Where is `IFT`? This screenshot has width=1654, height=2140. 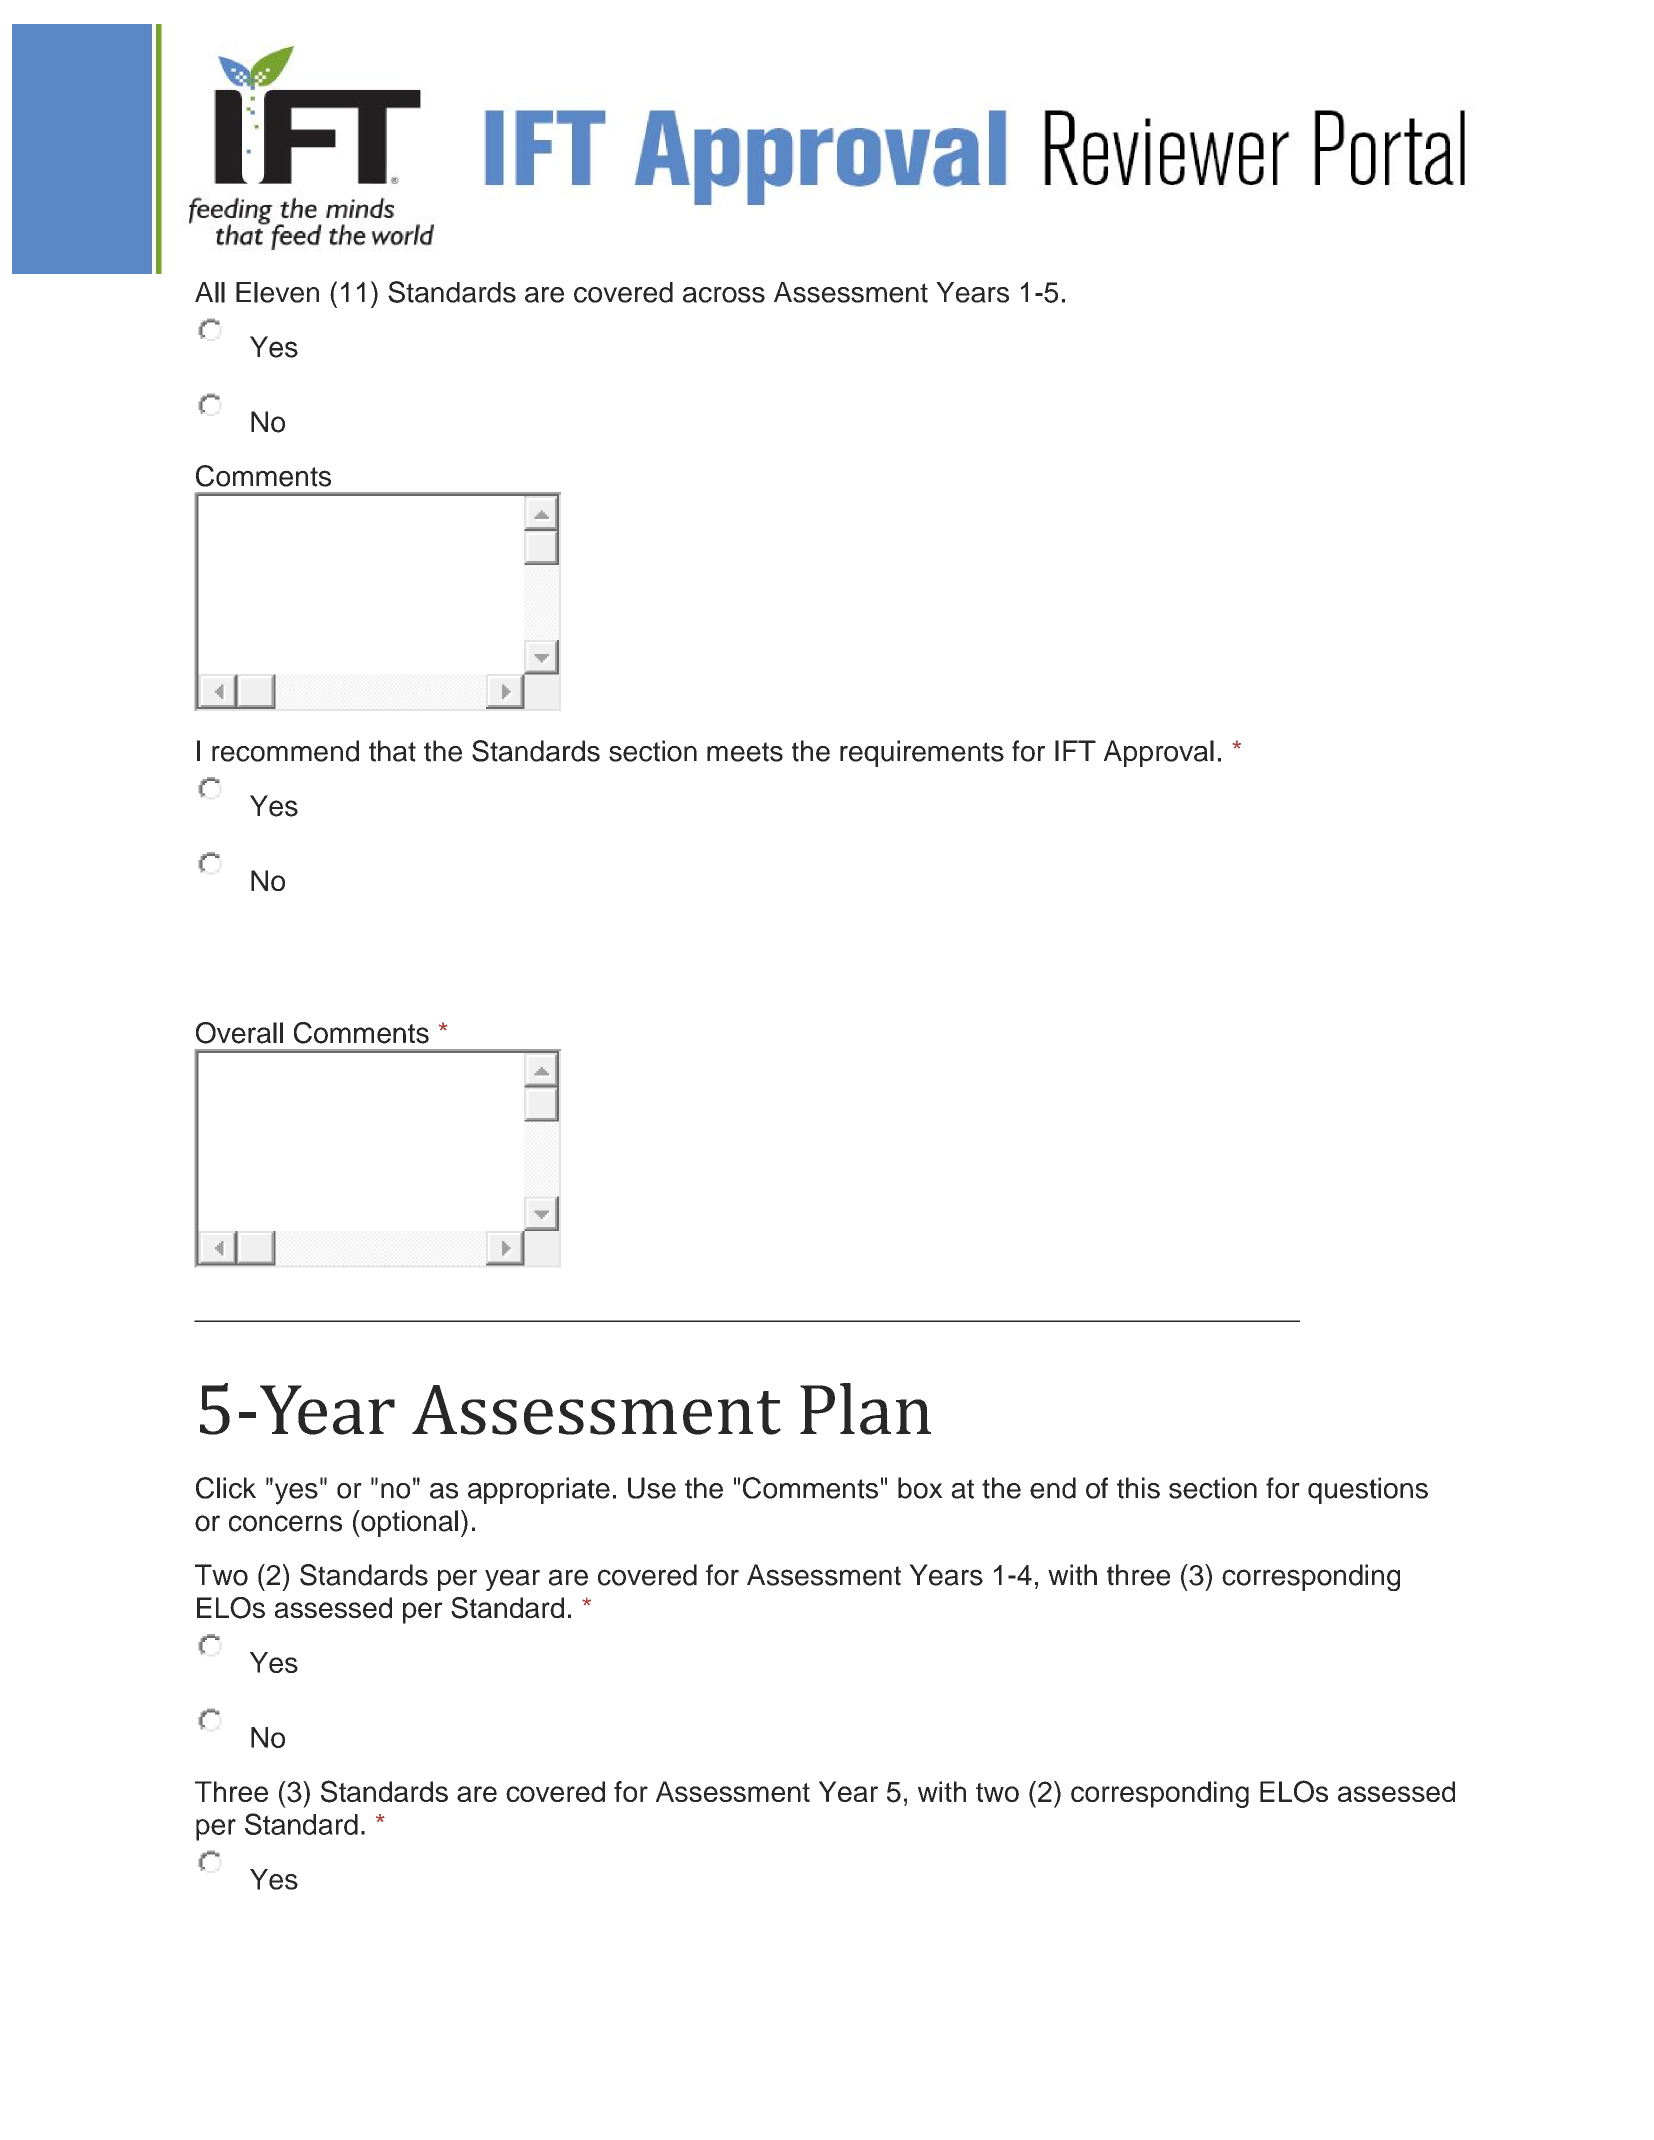 IFT is located at coordinates (1075, 750).
